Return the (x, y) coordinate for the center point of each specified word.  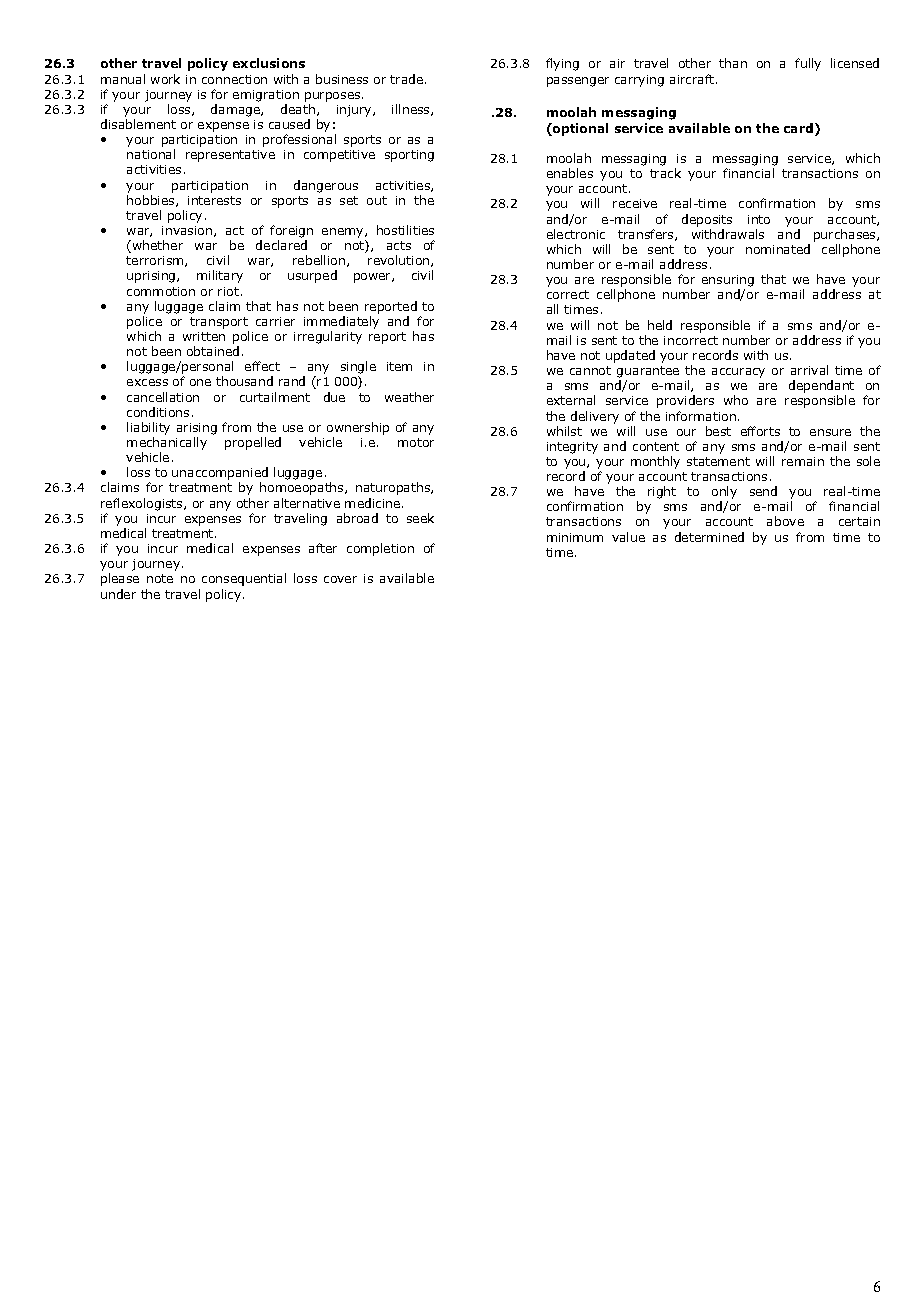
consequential (244, 579)
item (399, 366)
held (660, 325)
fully (808, 64)
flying (562, 64)
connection (234, 79)
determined (709, 537)
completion (380, 549)
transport (219, 323)
